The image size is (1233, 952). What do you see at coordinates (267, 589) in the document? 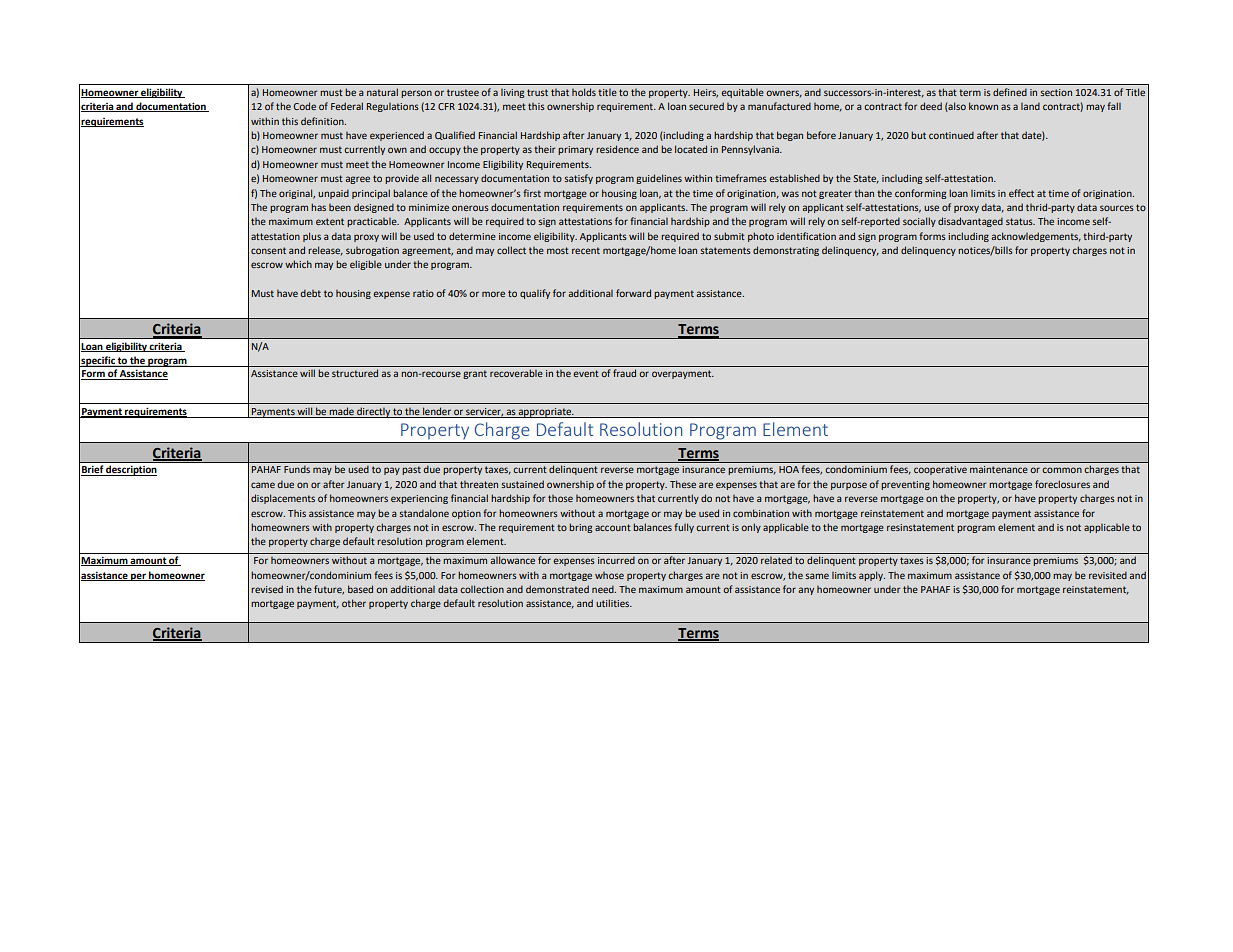
I see `revised` at bounding box center [267, 589].
